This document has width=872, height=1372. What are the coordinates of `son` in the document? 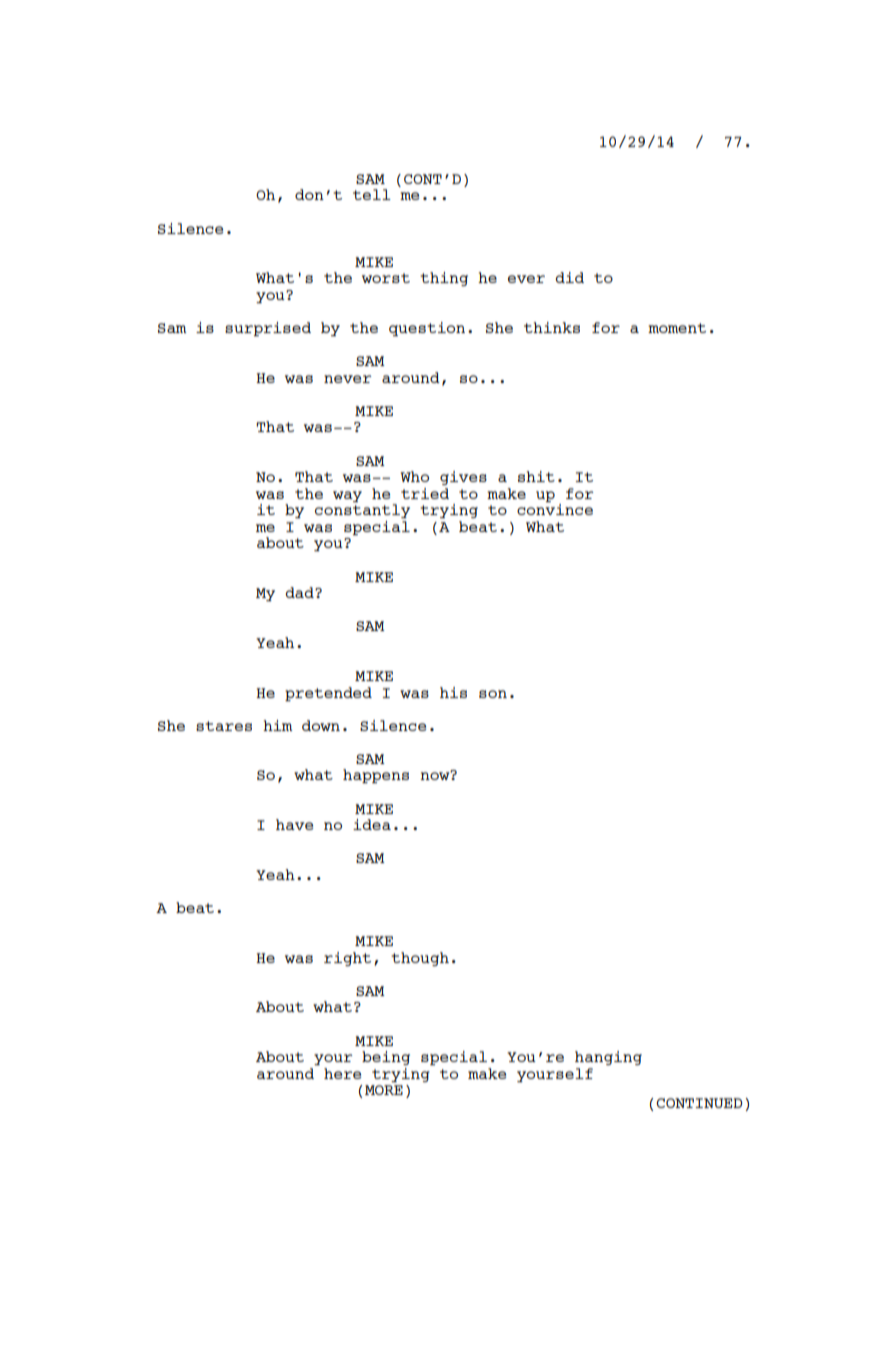 It's located at (493, 694).
